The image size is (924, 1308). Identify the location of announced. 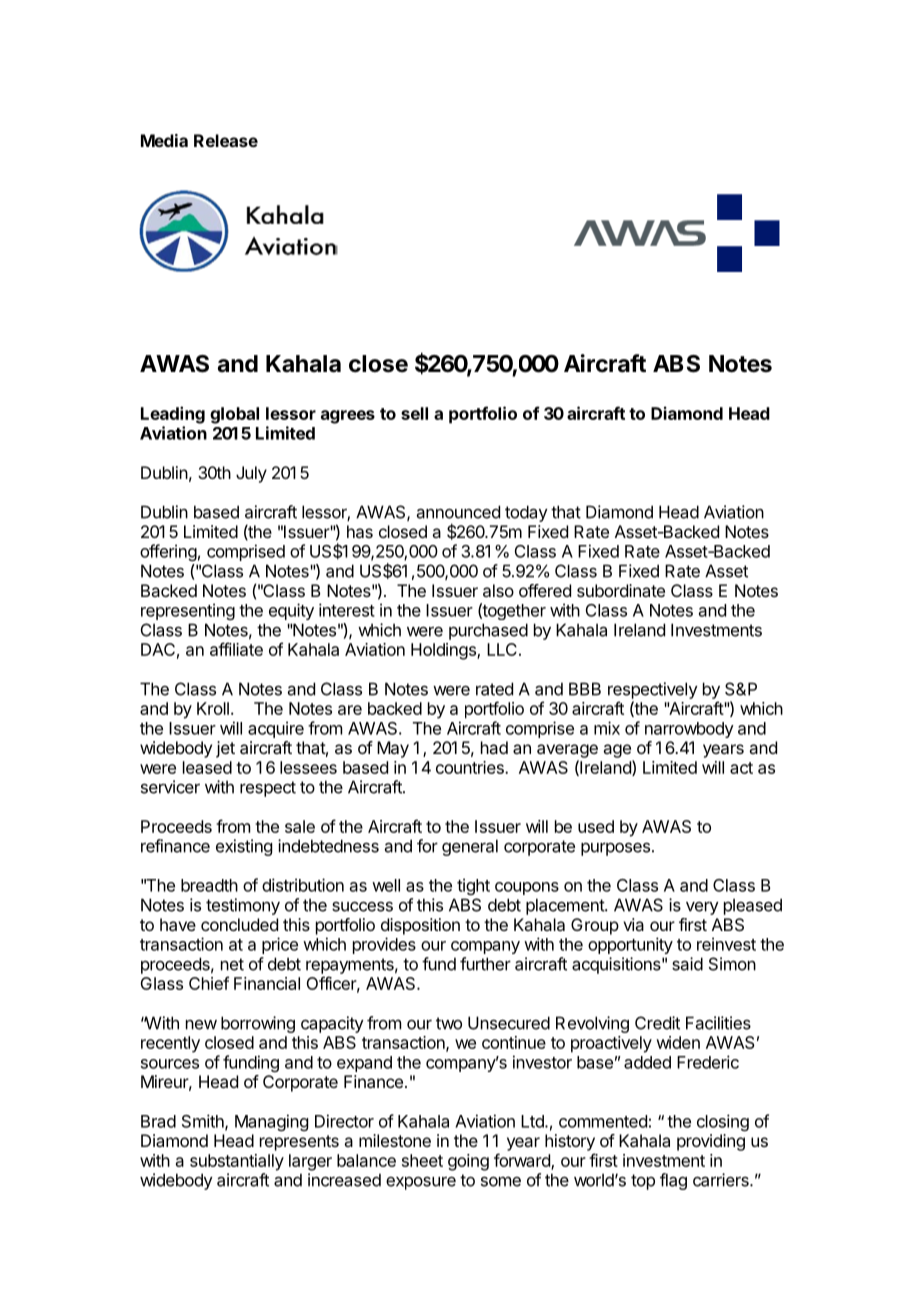
(458, 512).
